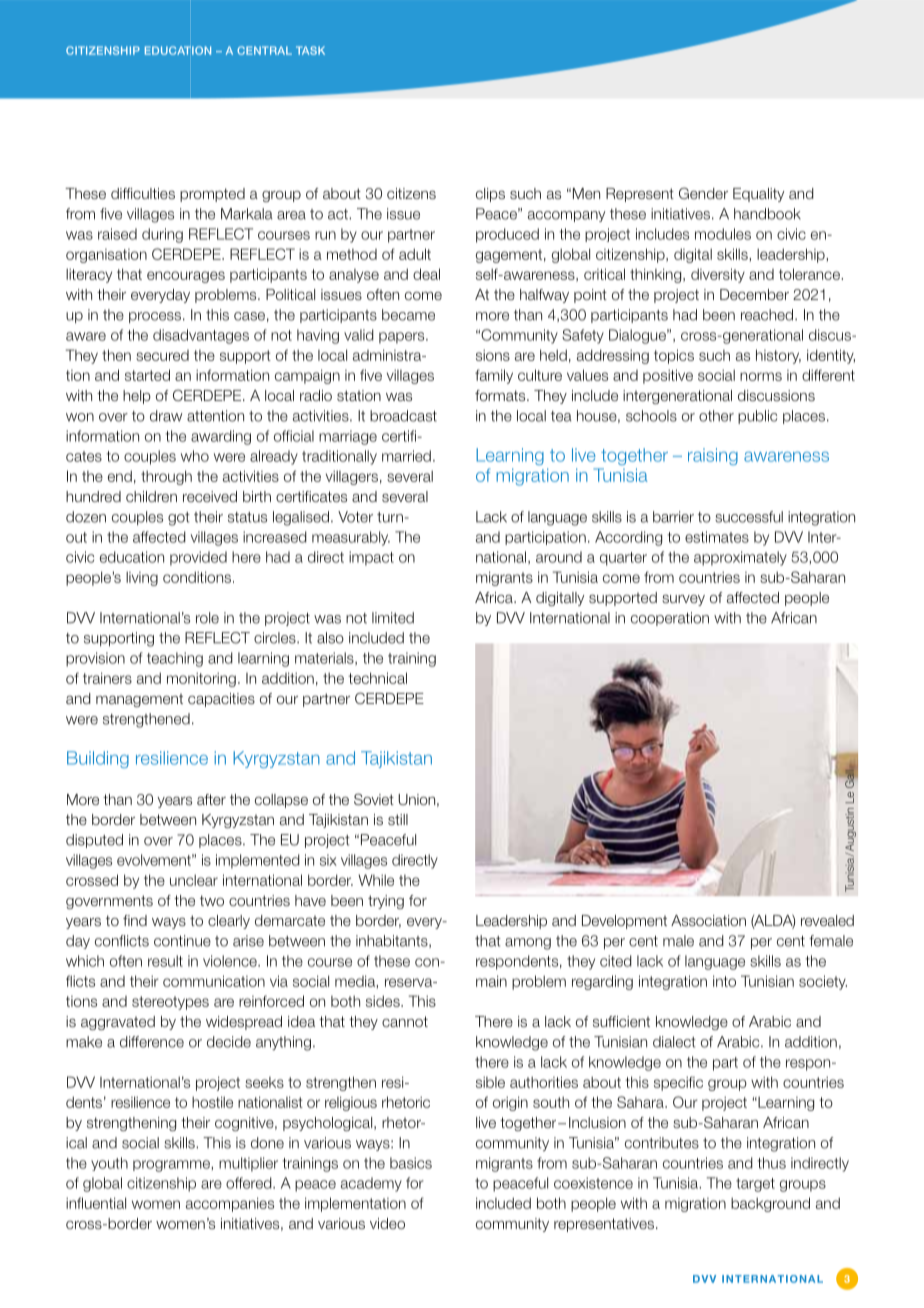  I want to click on who, so click(195, 456).
